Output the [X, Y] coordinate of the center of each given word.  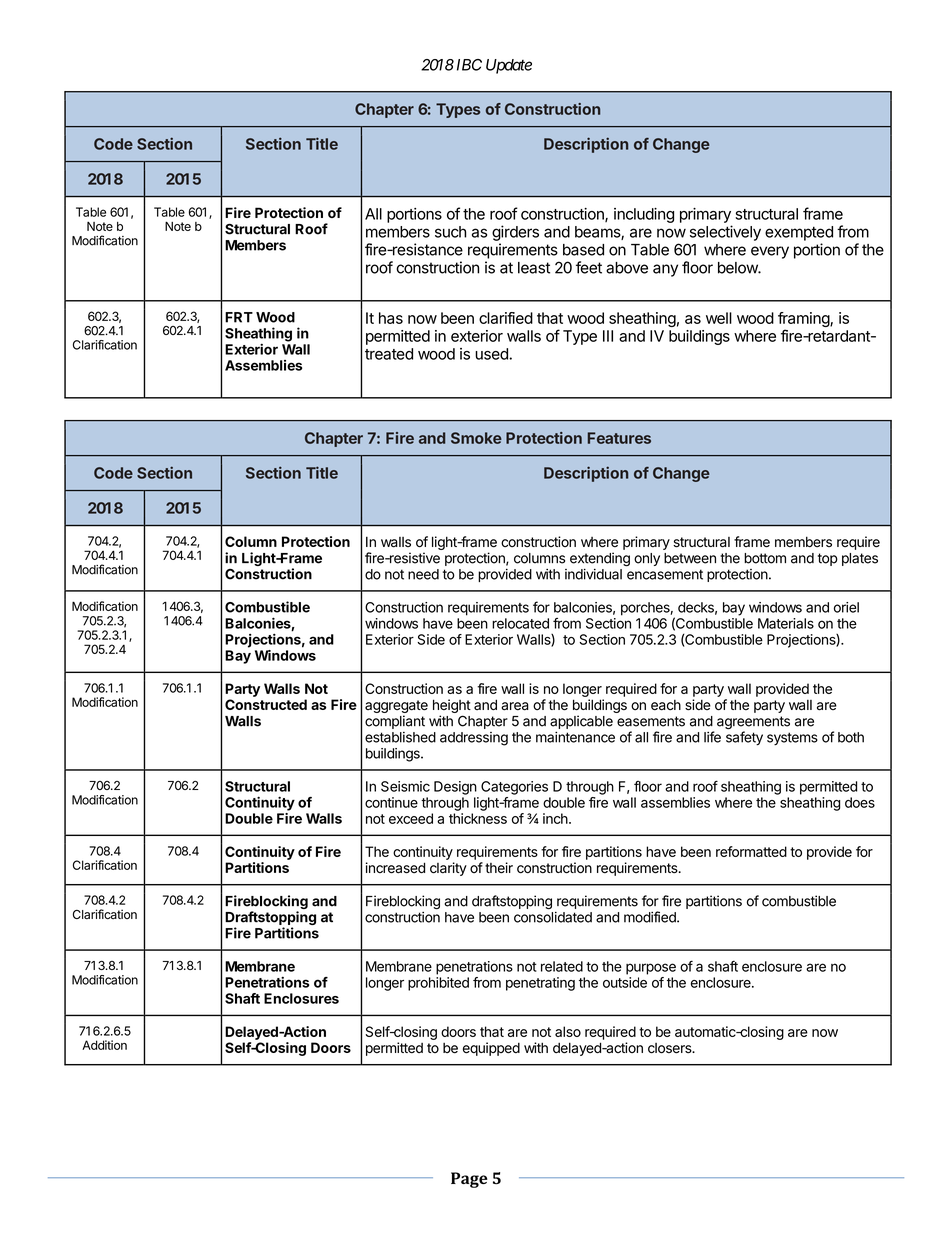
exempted [799, 233]
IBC [469, 65]
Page [469, 1180]
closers [671, 1048]
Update [509, 66]
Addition [104, 1045]
